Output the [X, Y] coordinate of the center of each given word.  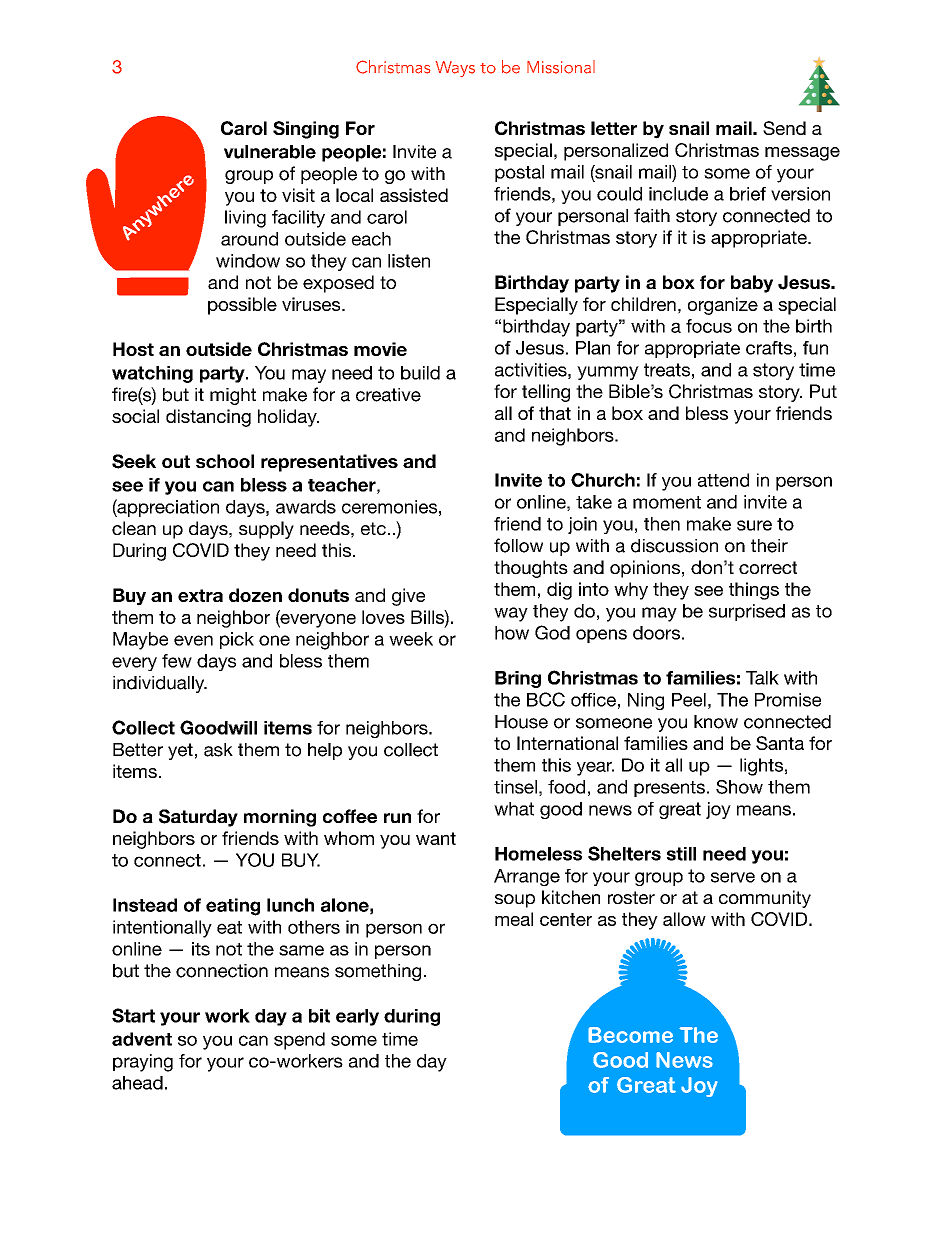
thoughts [531, 569]
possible [242, 306]
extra [200, 595]
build [420, 373]
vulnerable [270, 152]
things [754, 591]
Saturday [198, 818]
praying [143, 1063]
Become [630, 1035]
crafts [769, 348]
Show [739, 787]
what [514, 809]
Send [784, 128]
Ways [455, 69]
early [357, 1017]
